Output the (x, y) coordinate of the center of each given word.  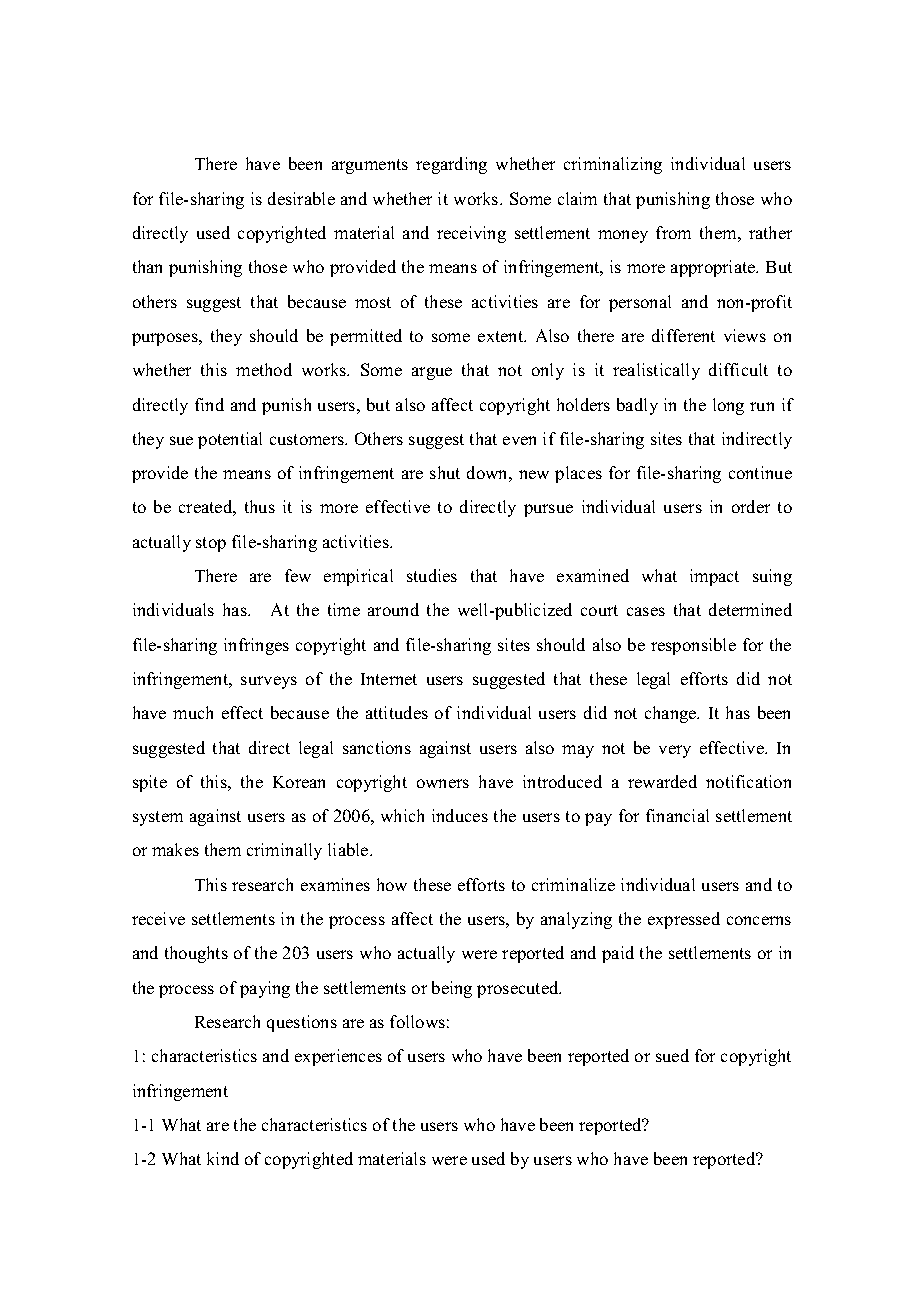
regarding (451, 165)
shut (445, 472)
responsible (693, 646)
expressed (684, 920)
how (392, 884)
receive (158, 918)
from (673, 232)
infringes (256, 646)
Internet (389, 679)
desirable (301, 198)
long (728, 406)
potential (230, 440)
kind (223, 1158)
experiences (338, 1057)
